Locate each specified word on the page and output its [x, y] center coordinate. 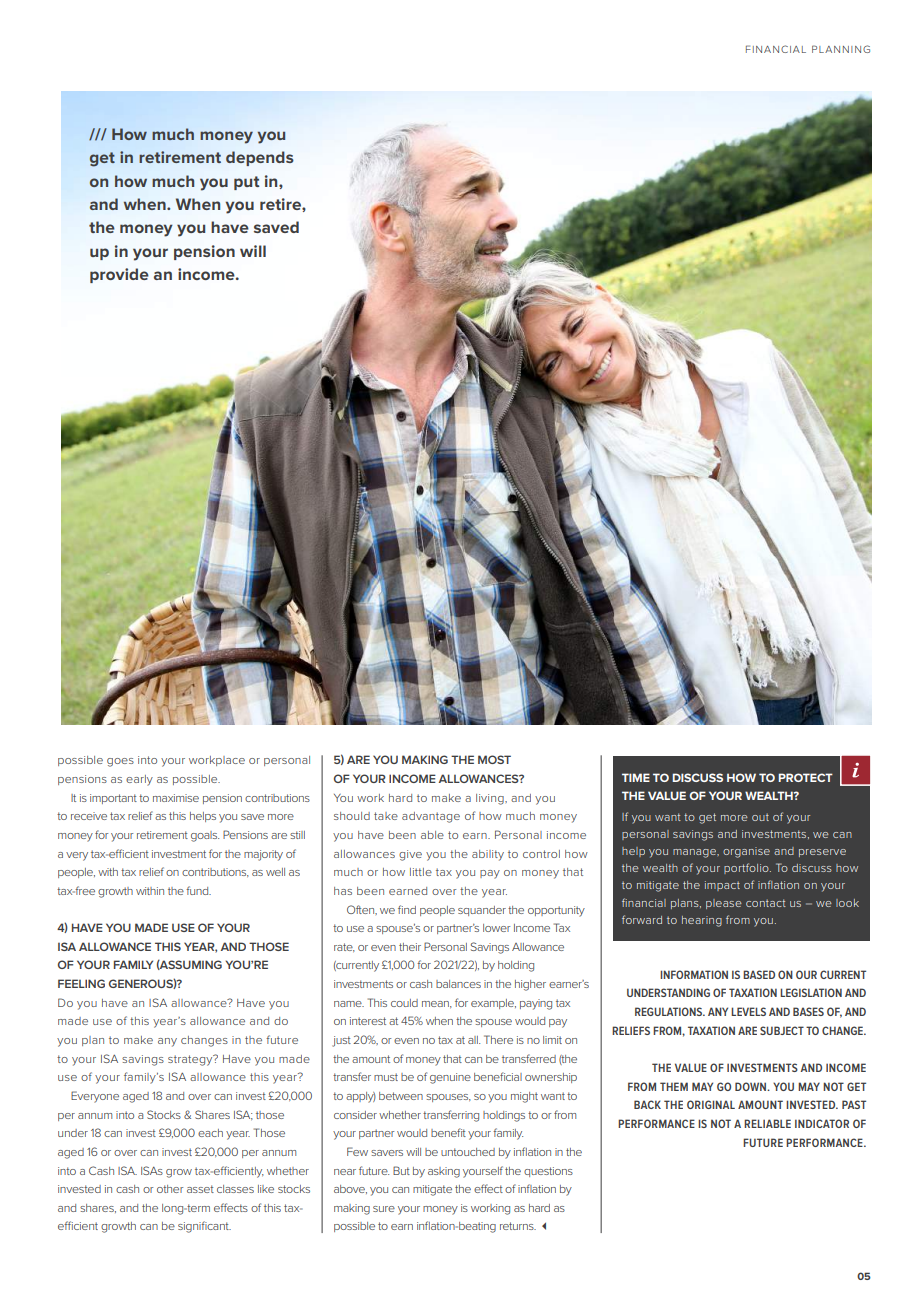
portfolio [747, 868]
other [170, 1189]
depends [260, 158]
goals [205, 836]
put [246, 183]
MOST [494, 759]
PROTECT [805, 777]
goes [120, 762]
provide [119, 275]
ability [488, 855]
